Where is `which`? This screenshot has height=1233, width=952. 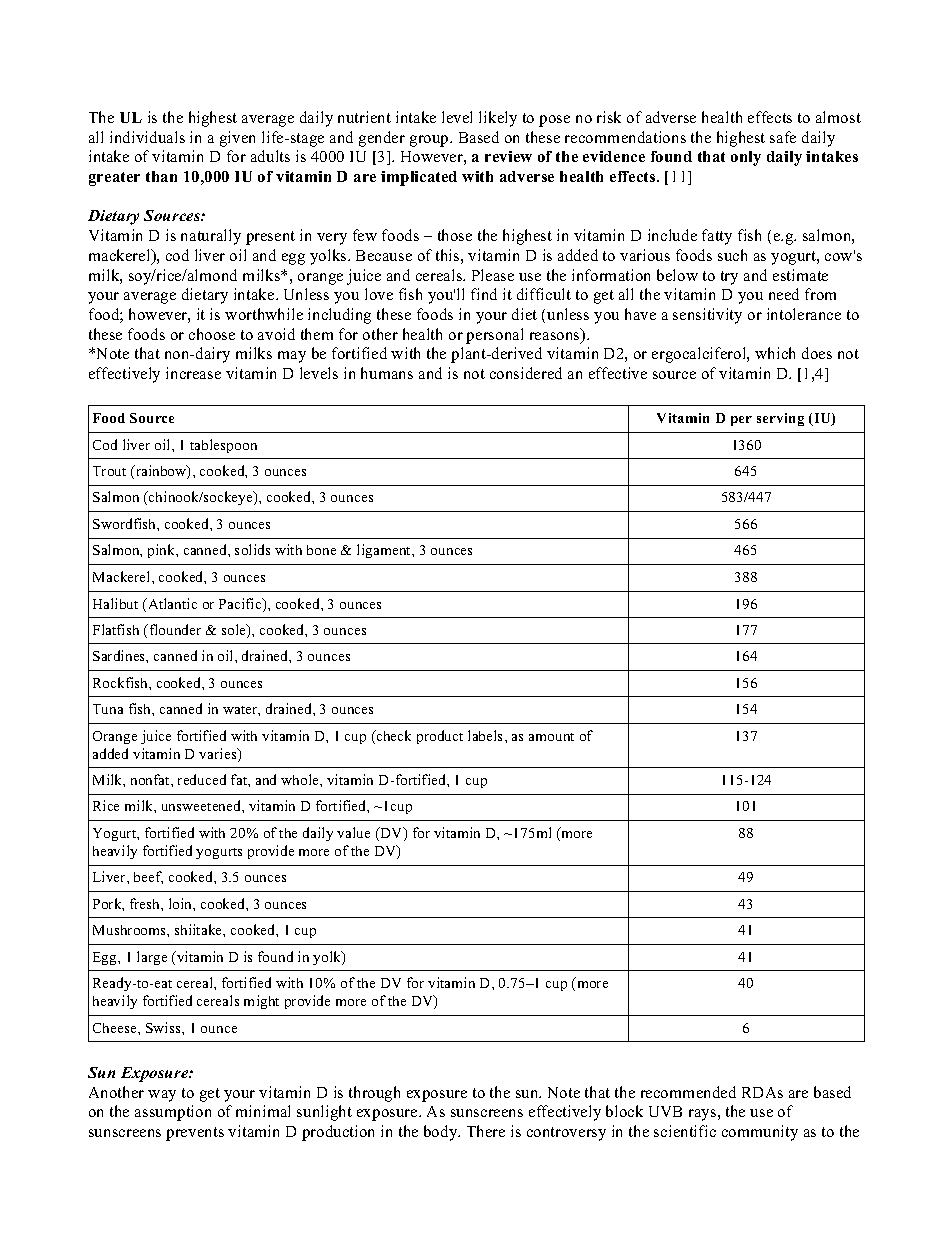
which is located at coordinates (775, 353).
